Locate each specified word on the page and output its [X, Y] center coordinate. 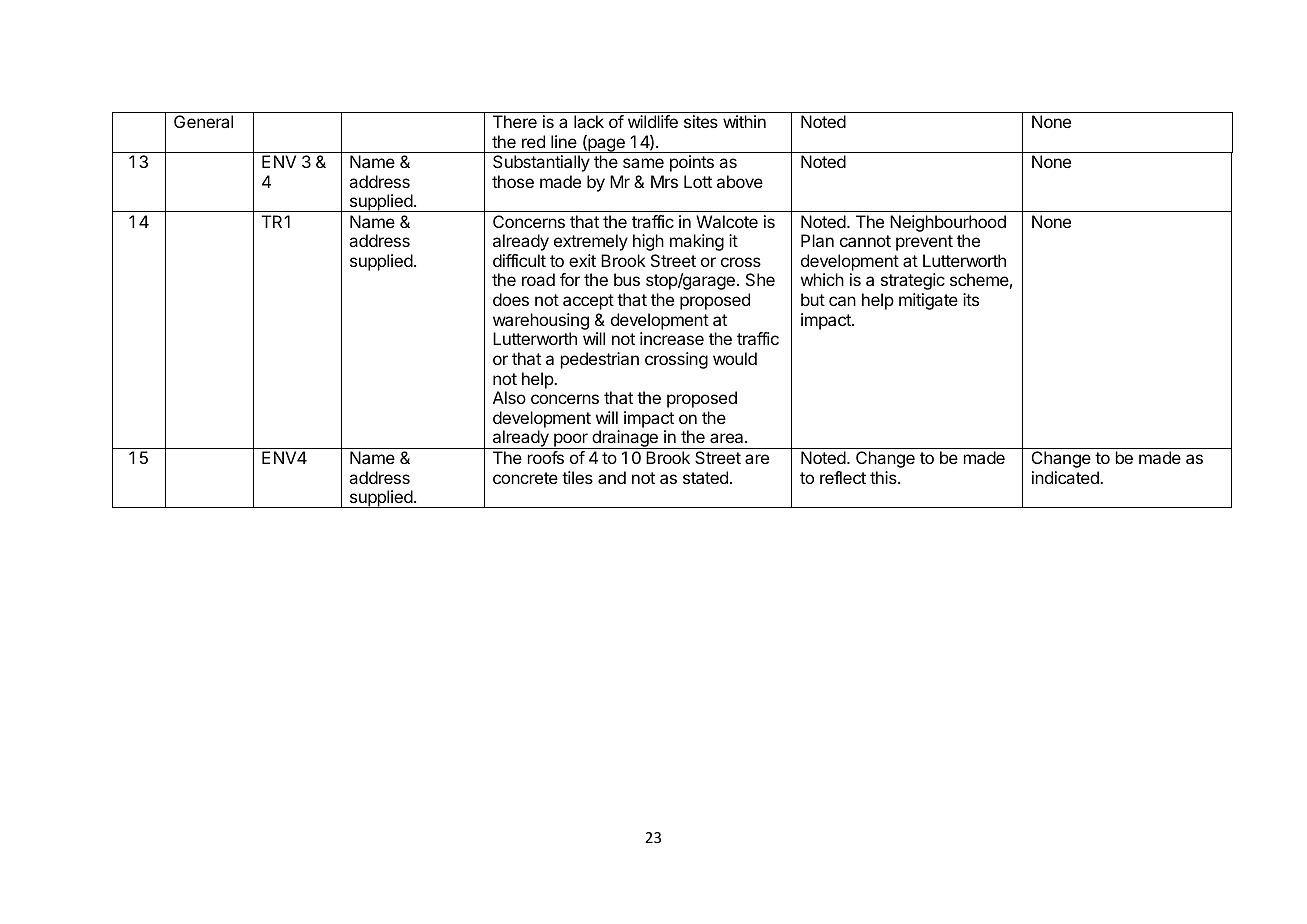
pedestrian [600, 360]
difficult [519, 260]
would [735, 358]
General [203, 121]
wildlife [653, 121]
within [744, 121]
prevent [924, 243]
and [612, 477]
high [648, 242]
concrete [525, 478]
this [884, 477]
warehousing [541, 323]
